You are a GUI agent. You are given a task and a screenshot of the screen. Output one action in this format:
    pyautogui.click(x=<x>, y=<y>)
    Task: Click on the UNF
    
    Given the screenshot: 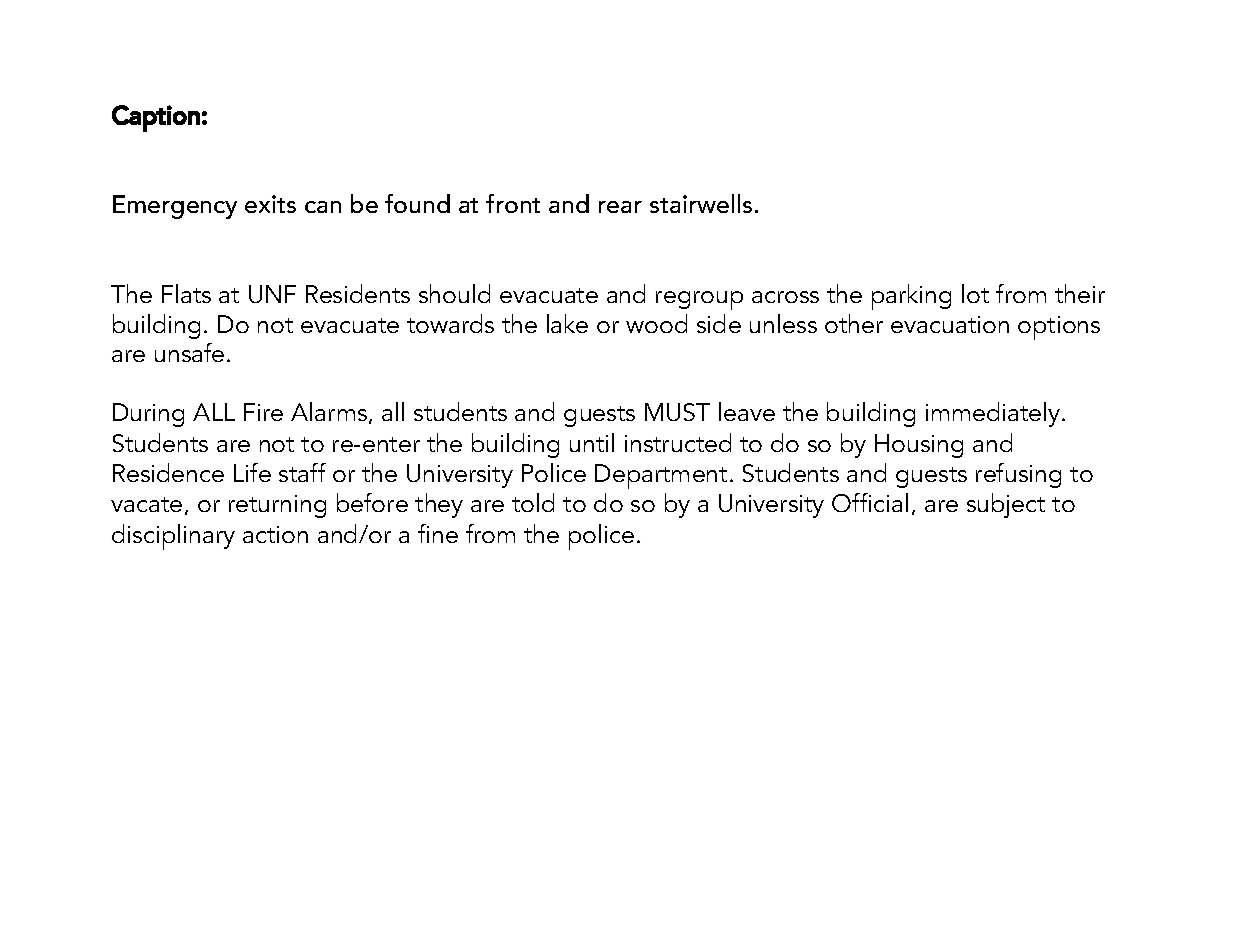 What is the action you would take?
    pyautogui.click(x=272, y=294)
